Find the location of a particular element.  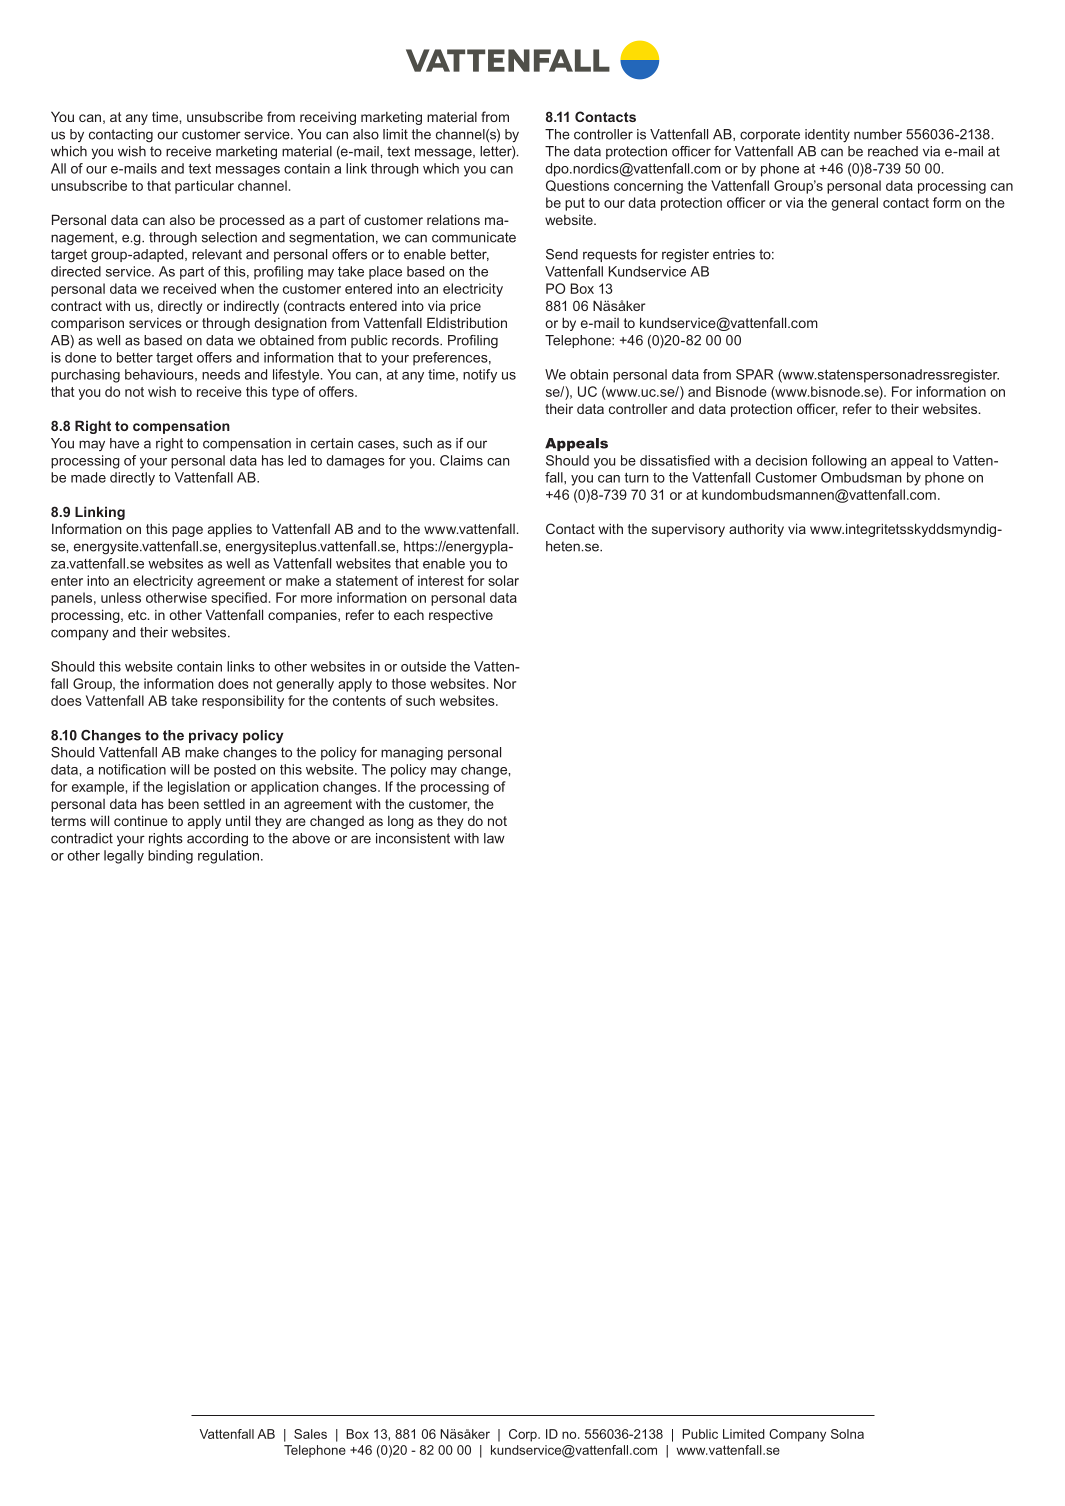

binding is located at coordinates (170, 857).
